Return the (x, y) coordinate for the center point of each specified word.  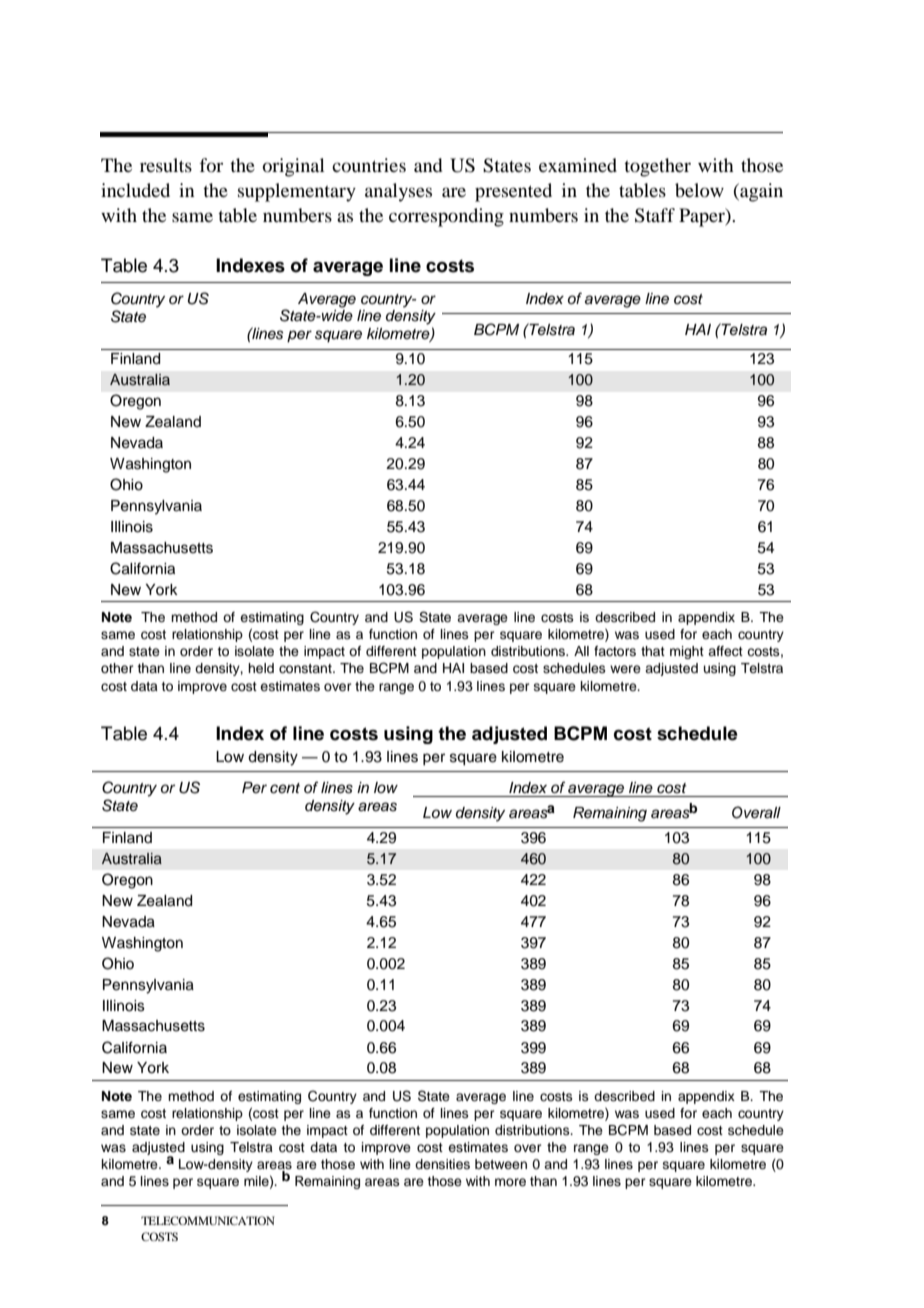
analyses (398, 192)
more (510, 1182)
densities (442, 1164)
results (166, 165)
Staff (655, 215)
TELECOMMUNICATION (208, 1220)
